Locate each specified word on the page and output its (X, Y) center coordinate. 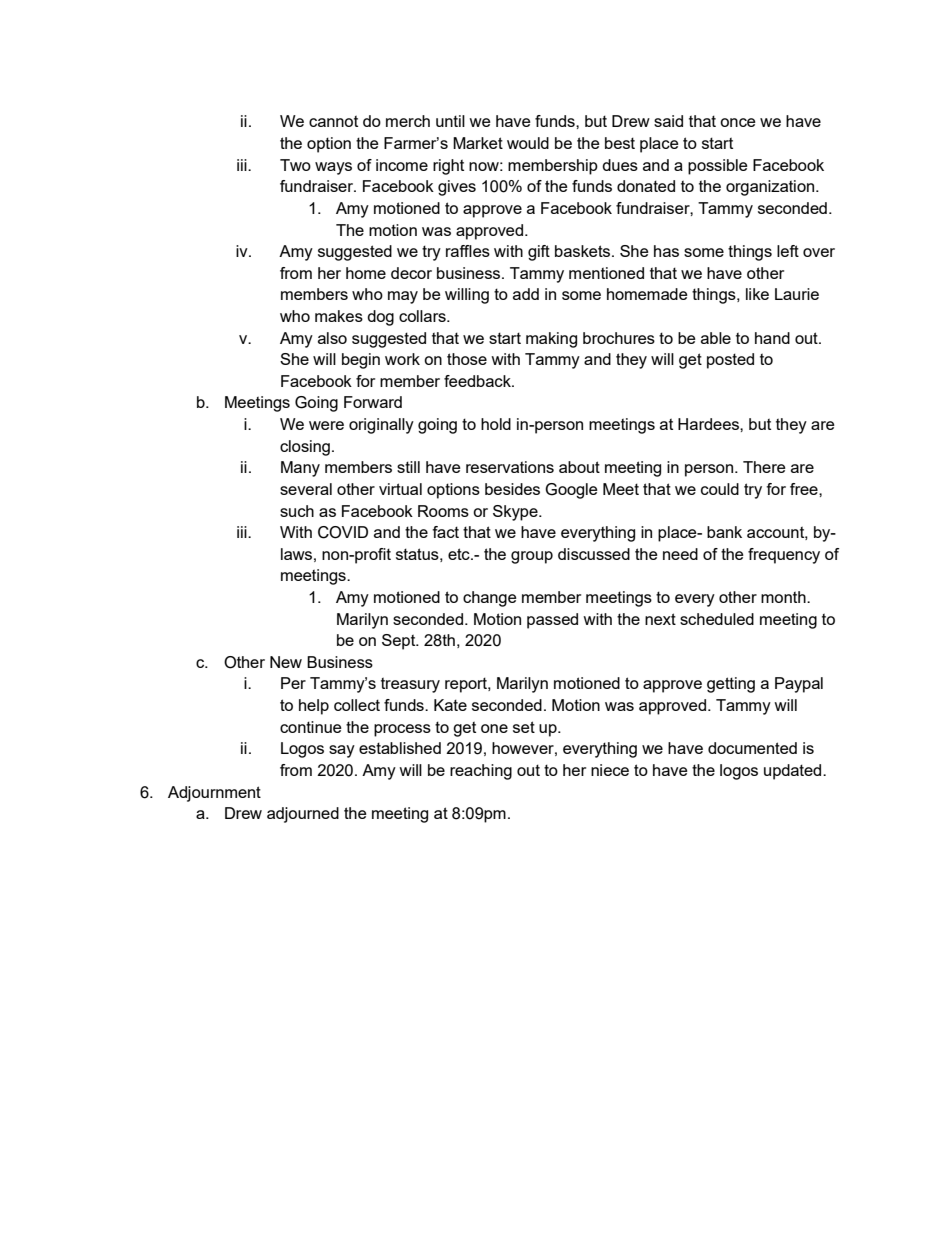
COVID (343, 532)
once (738, 122)
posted (730, 361)
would (528, 143)
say (342, 751)
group (532, 557)
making (551, 340)
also (332, 338)
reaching (481, 772)
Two (295, 165)
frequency (784, 556)
